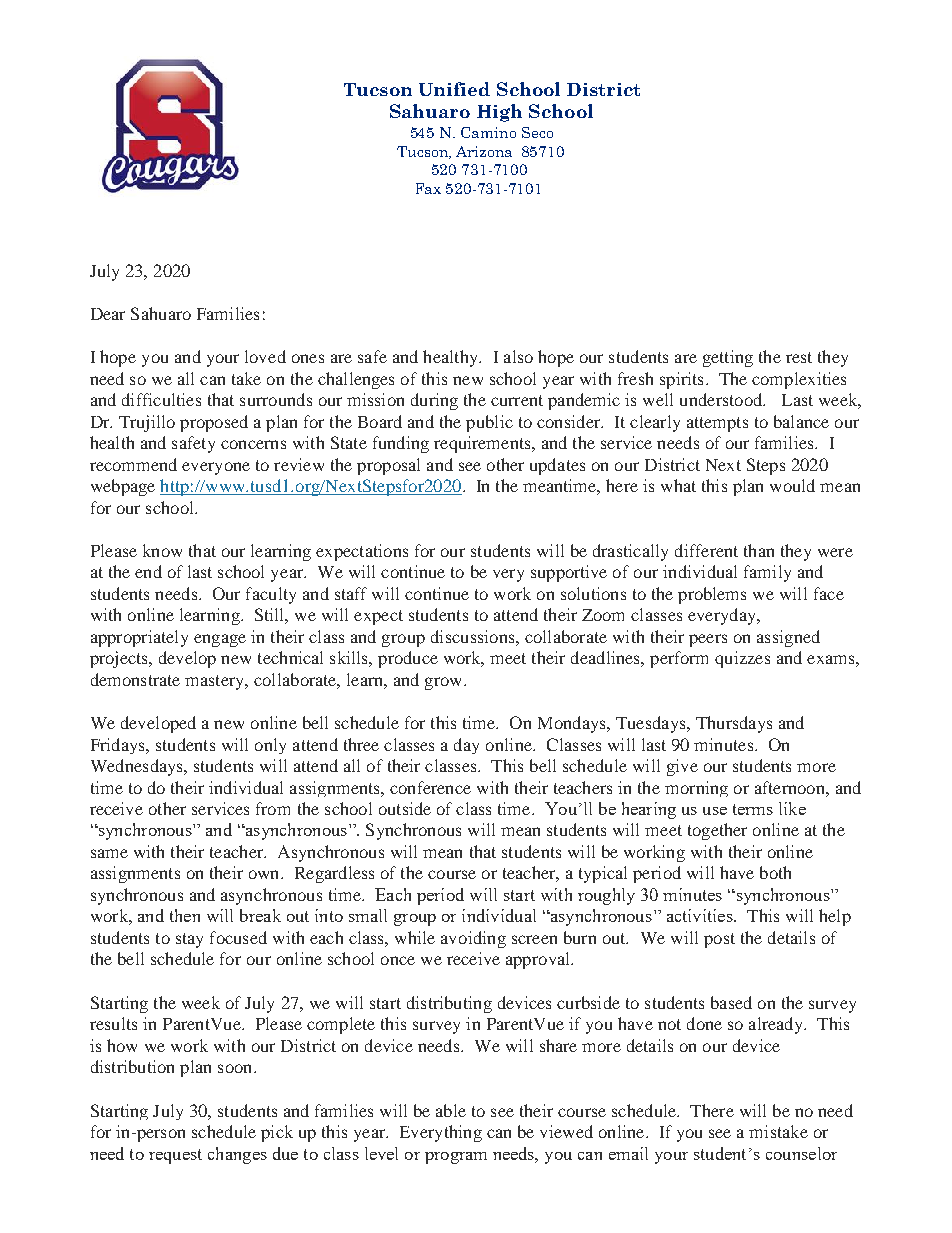 The height and width of the screenshot is (1233, 952). Describe the element at coordinates (451, 1110) in the screenshot. I see `able` at that location.
